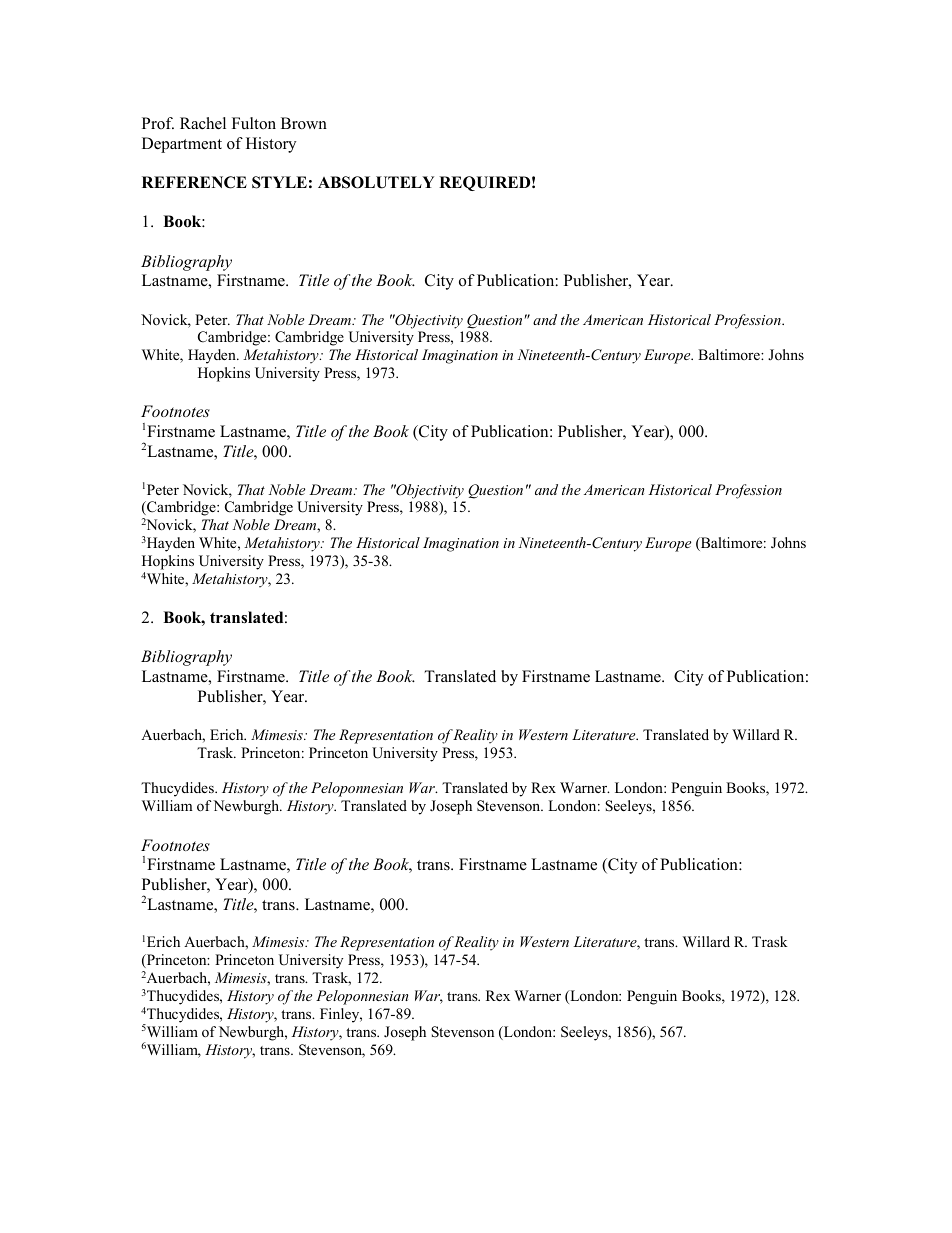 The image size is (952, 1233). I want to click on REFERENCE, so click(194, 182).
